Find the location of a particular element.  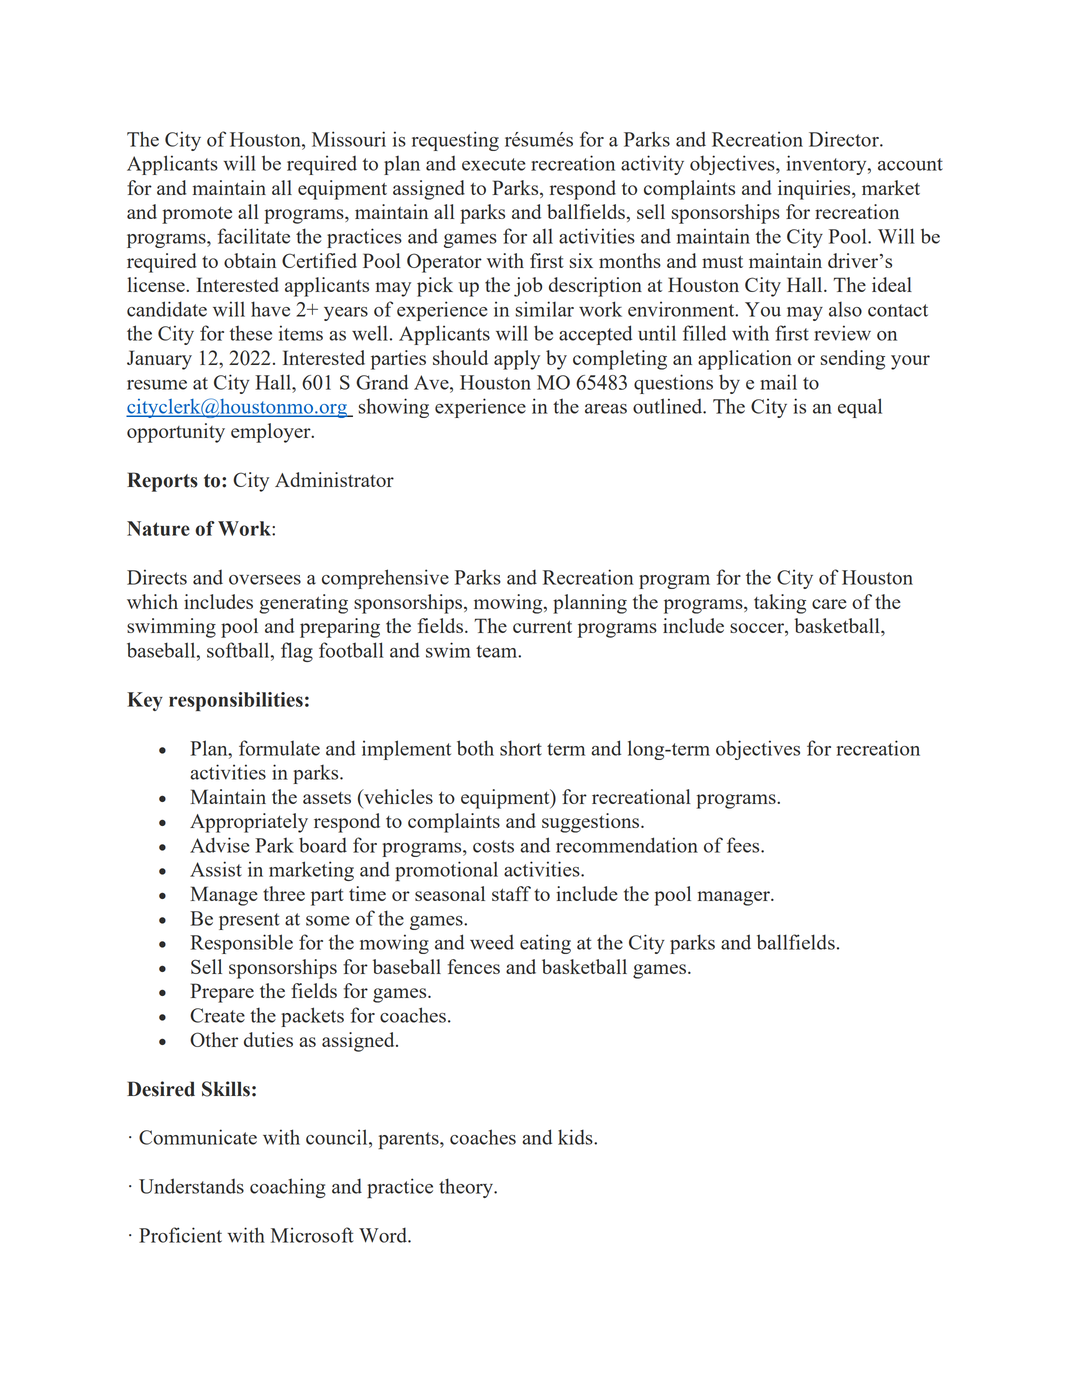

eating is located at coordinates (545, 944).
